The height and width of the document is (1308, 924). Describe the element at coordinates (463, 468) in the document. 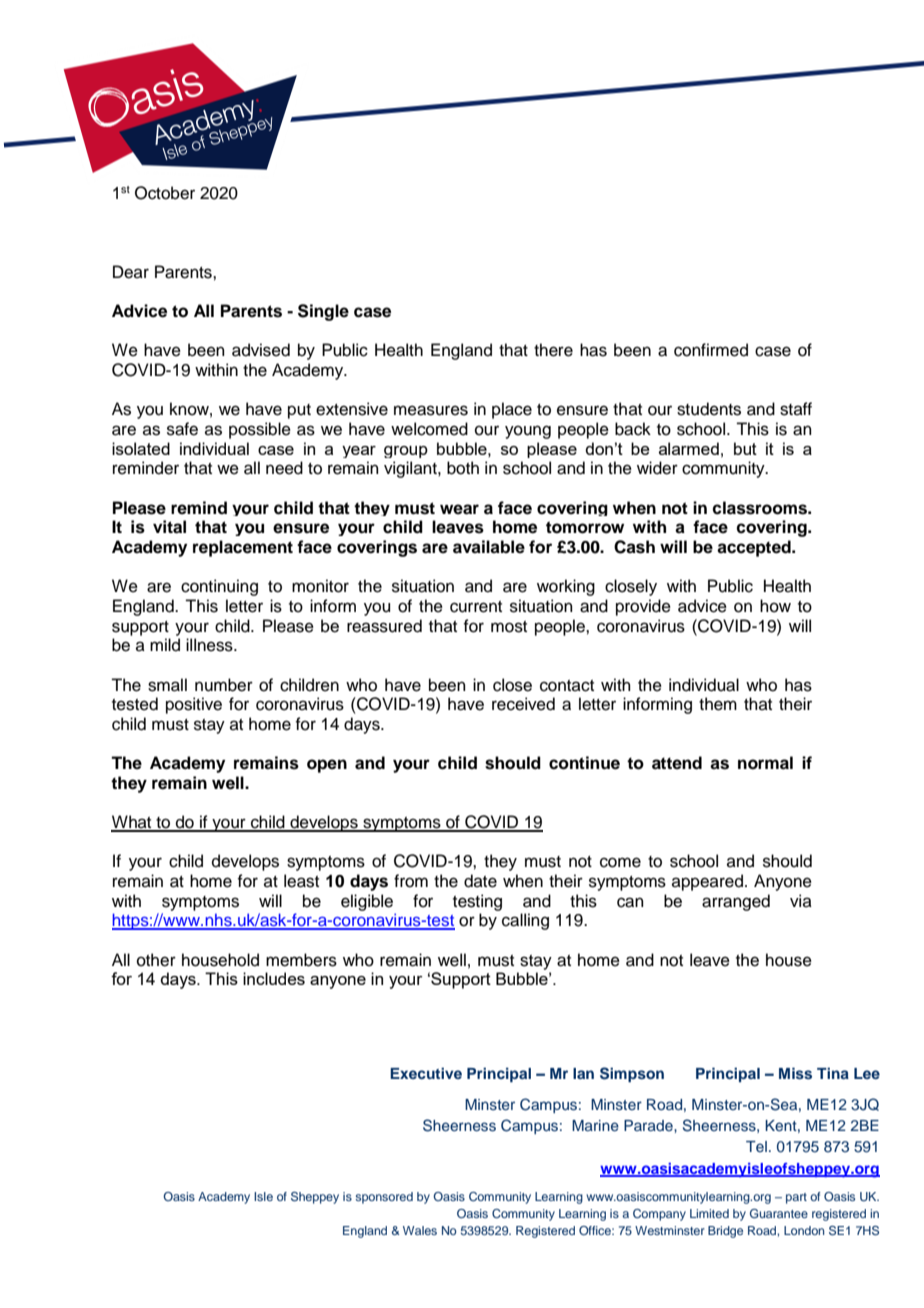

I see `both` at that location.
